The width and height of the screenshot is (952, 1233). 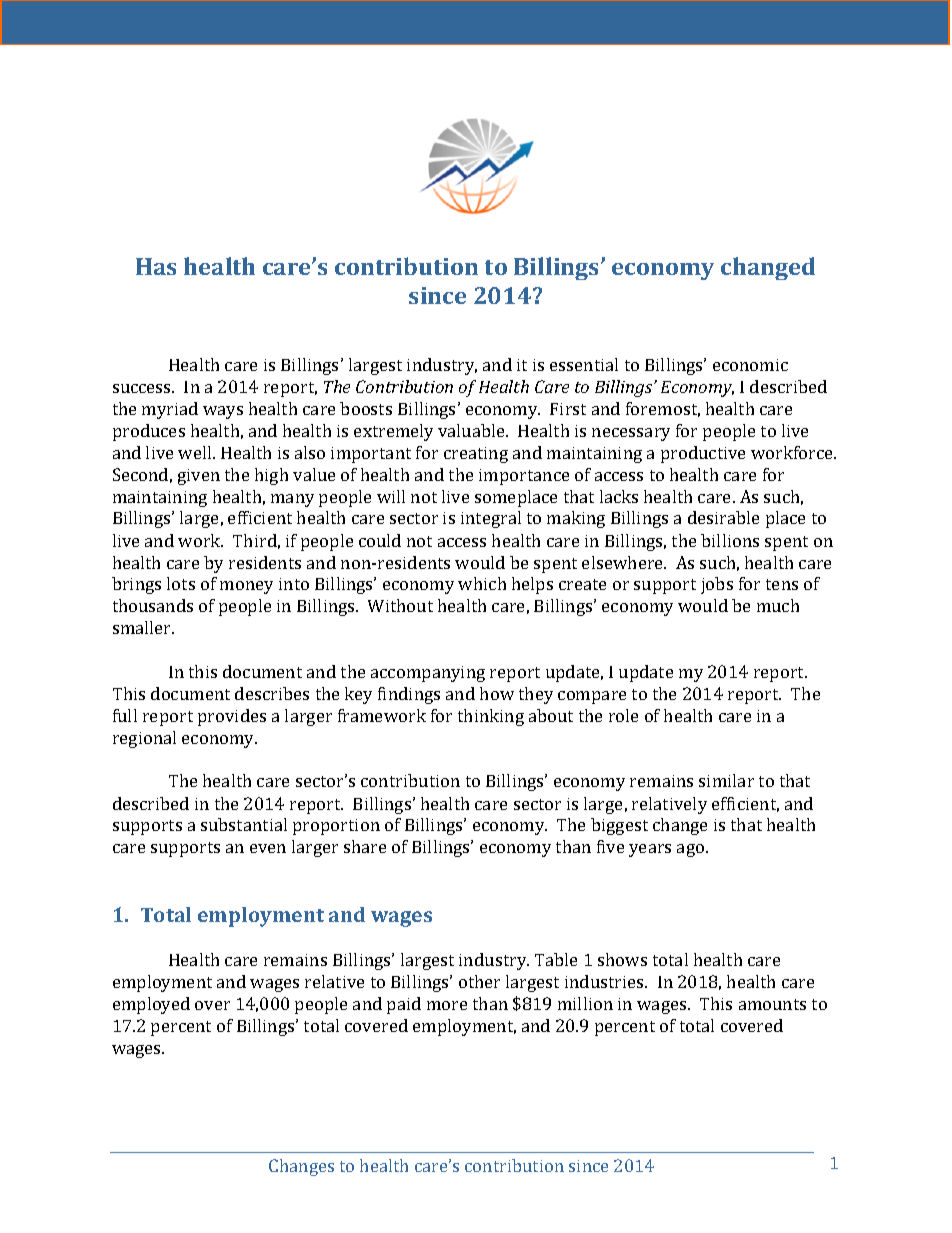 I want to click on desirable, so click(x=723, y=517).
